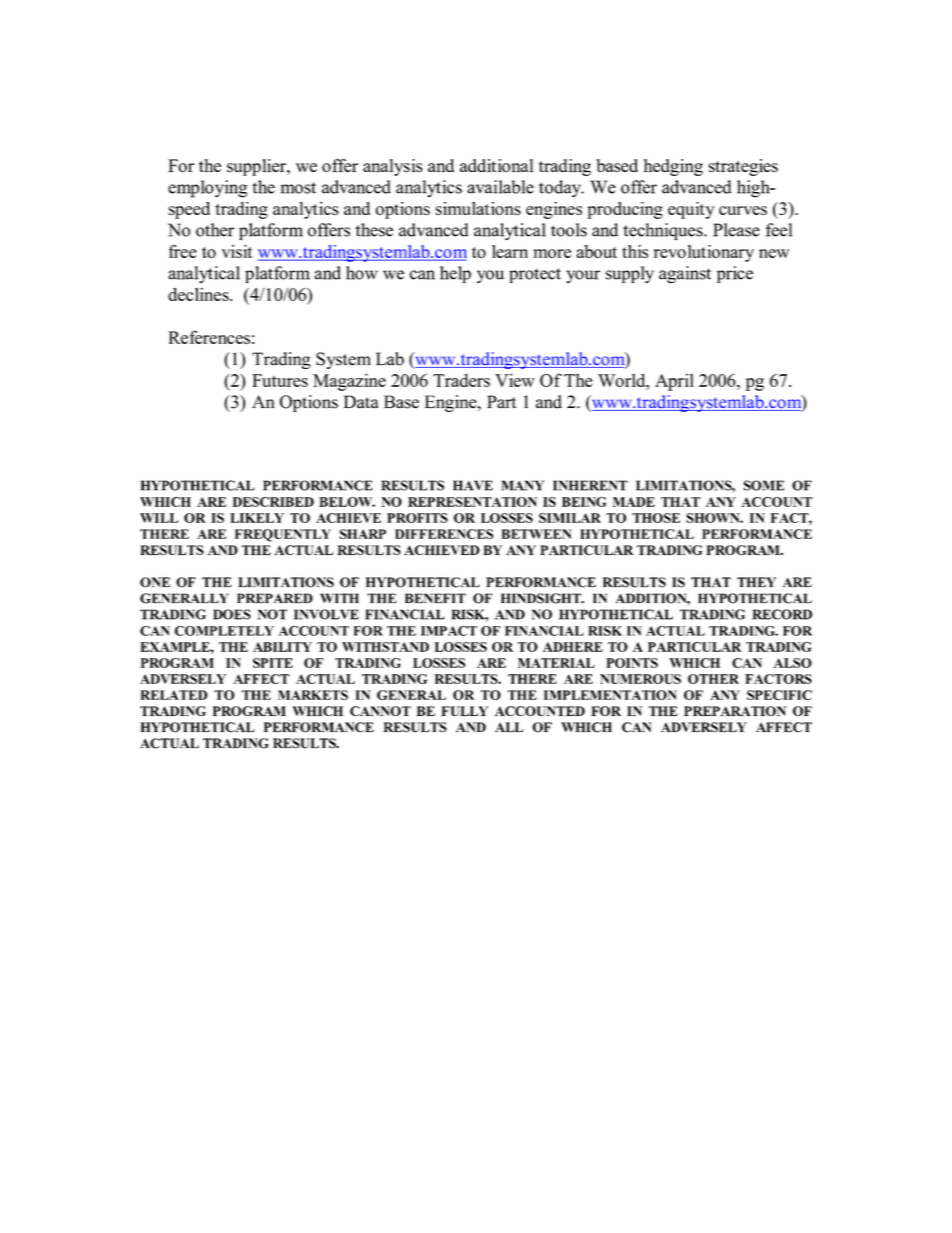 Image resolution: width=952 pixels, height=1233 pixels. Describe the element at coordinates (280, 380) in the screenshot. I see `Futures` at that location.
